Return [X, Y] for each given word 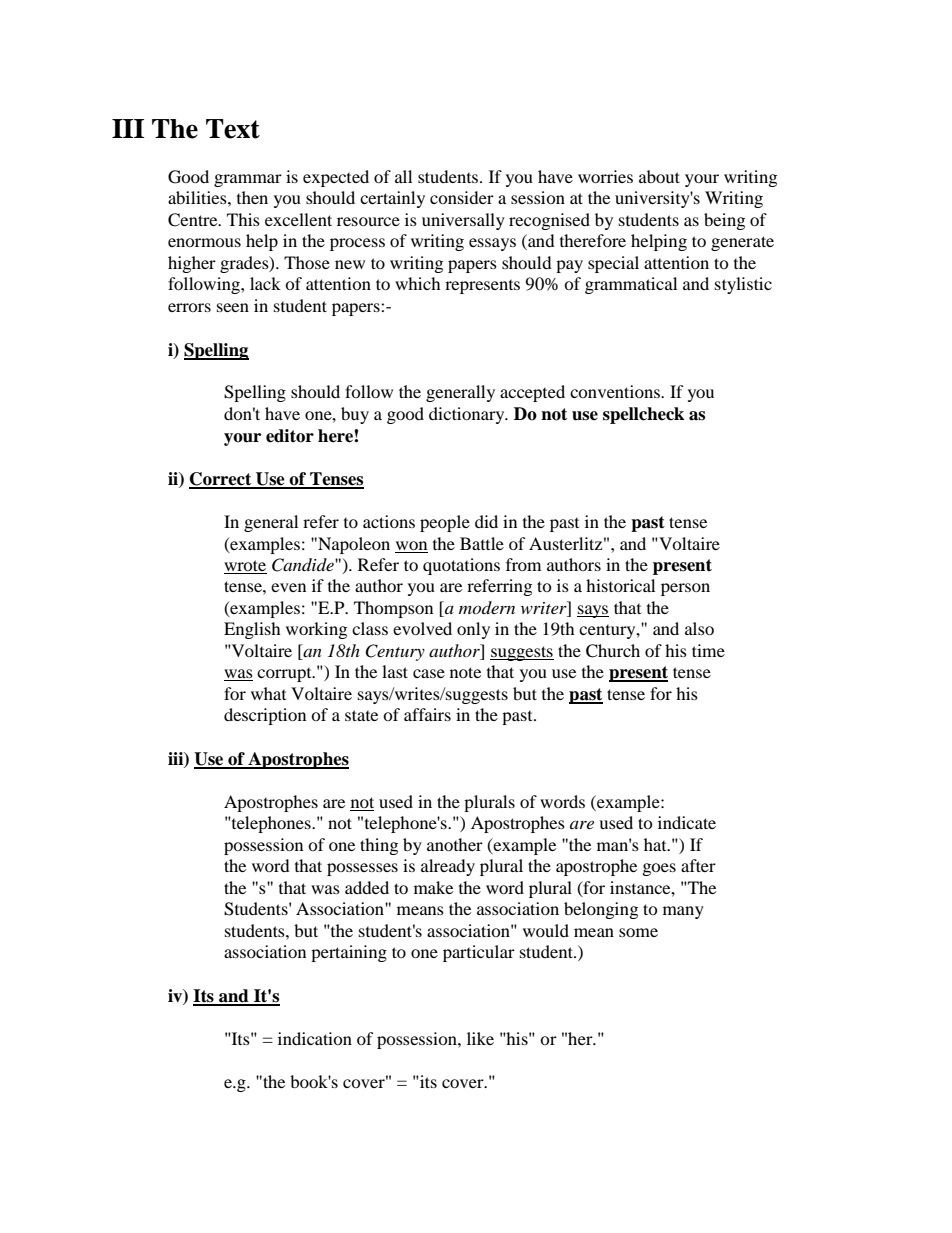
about [659, 176]
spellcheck [643, 415]
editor [290, 436]
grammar [248, 180]
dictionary [468, 415]
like [480, 1038]
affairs [427, 714]
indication [315, 1038]
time [708, 650]
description [265, 716]
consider [462, 197]
